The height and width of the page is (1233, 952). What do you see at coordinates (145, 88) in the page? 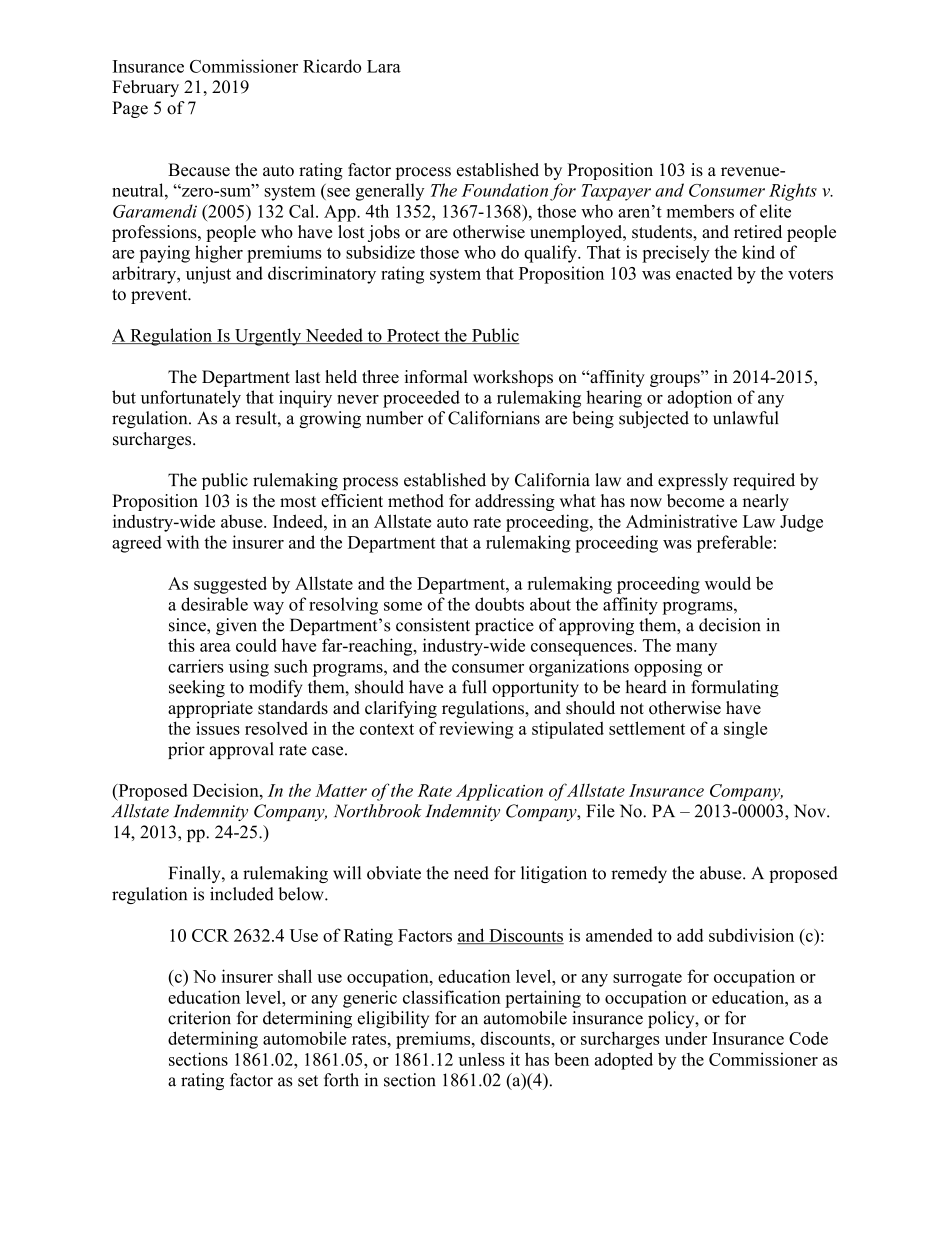
I see `February` at bounding box center [145, 88].
